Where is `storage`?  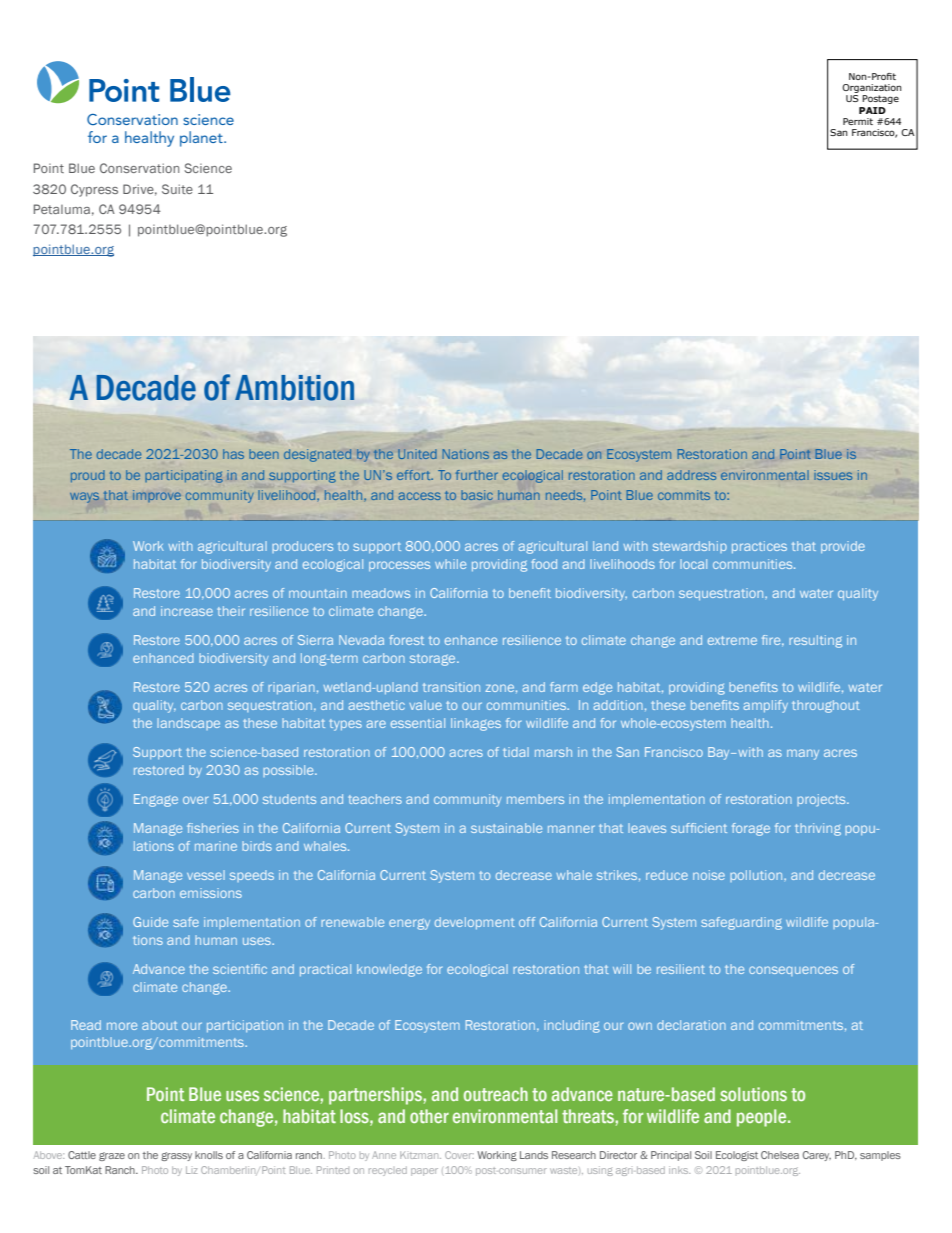 storage is located at coordinates (434, 660).
